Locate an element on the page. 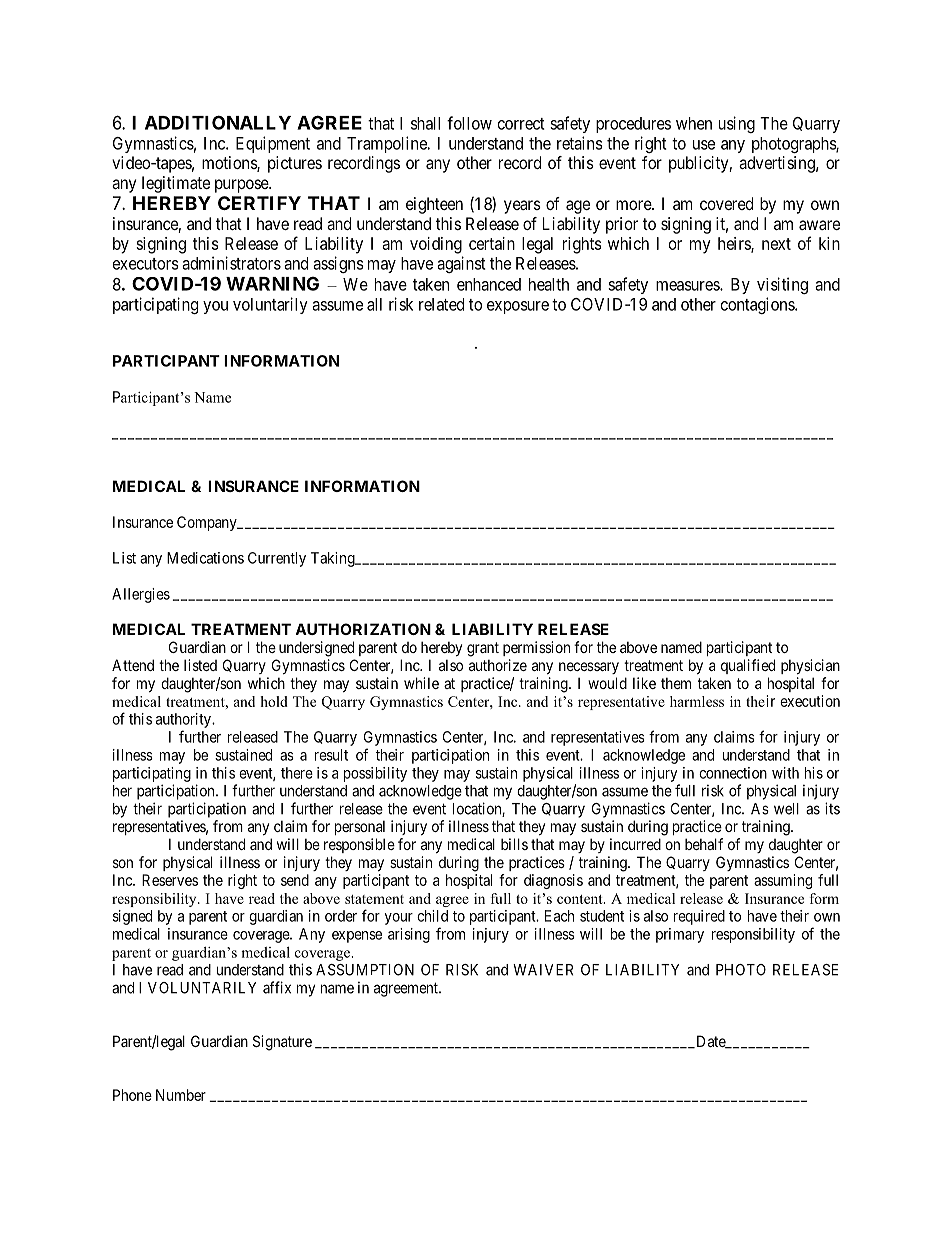  connection is located at coordinates (733, 773).
